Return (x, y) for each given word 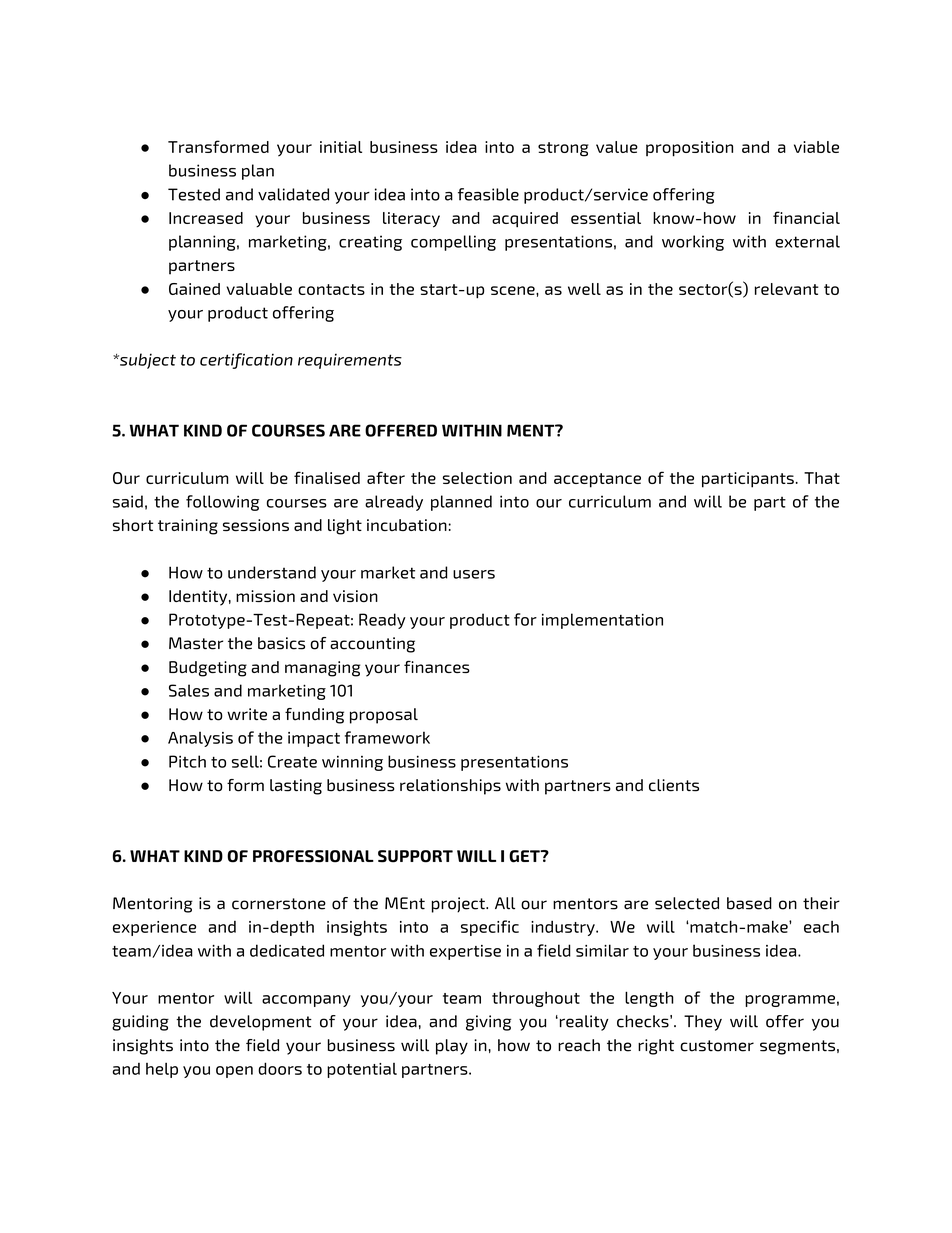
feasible (488, 194)
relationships (450, 787)
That (822, 478)
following (222, 503)
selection (477, 478)
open (234, 1072)
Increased (206, 218)
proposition (689, 149)
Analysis (200, 739)
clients (674, 785)
